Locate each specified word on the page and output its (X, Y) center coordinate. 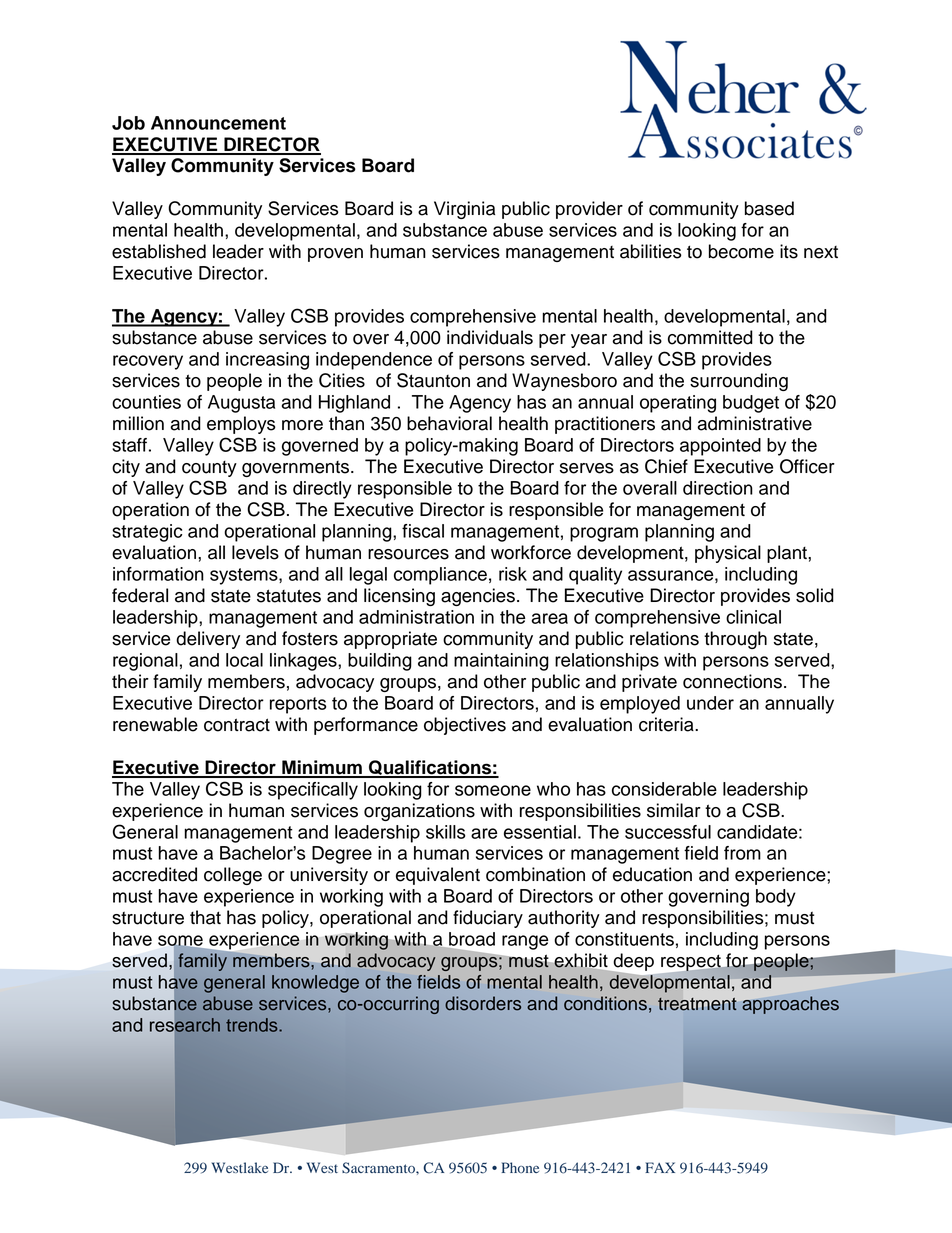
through (735, 640)
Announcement (218, 123)
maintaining (501, 662)
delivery (208, 640)
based (769, 208)
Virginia (464, 210)
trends (253, 1025)
